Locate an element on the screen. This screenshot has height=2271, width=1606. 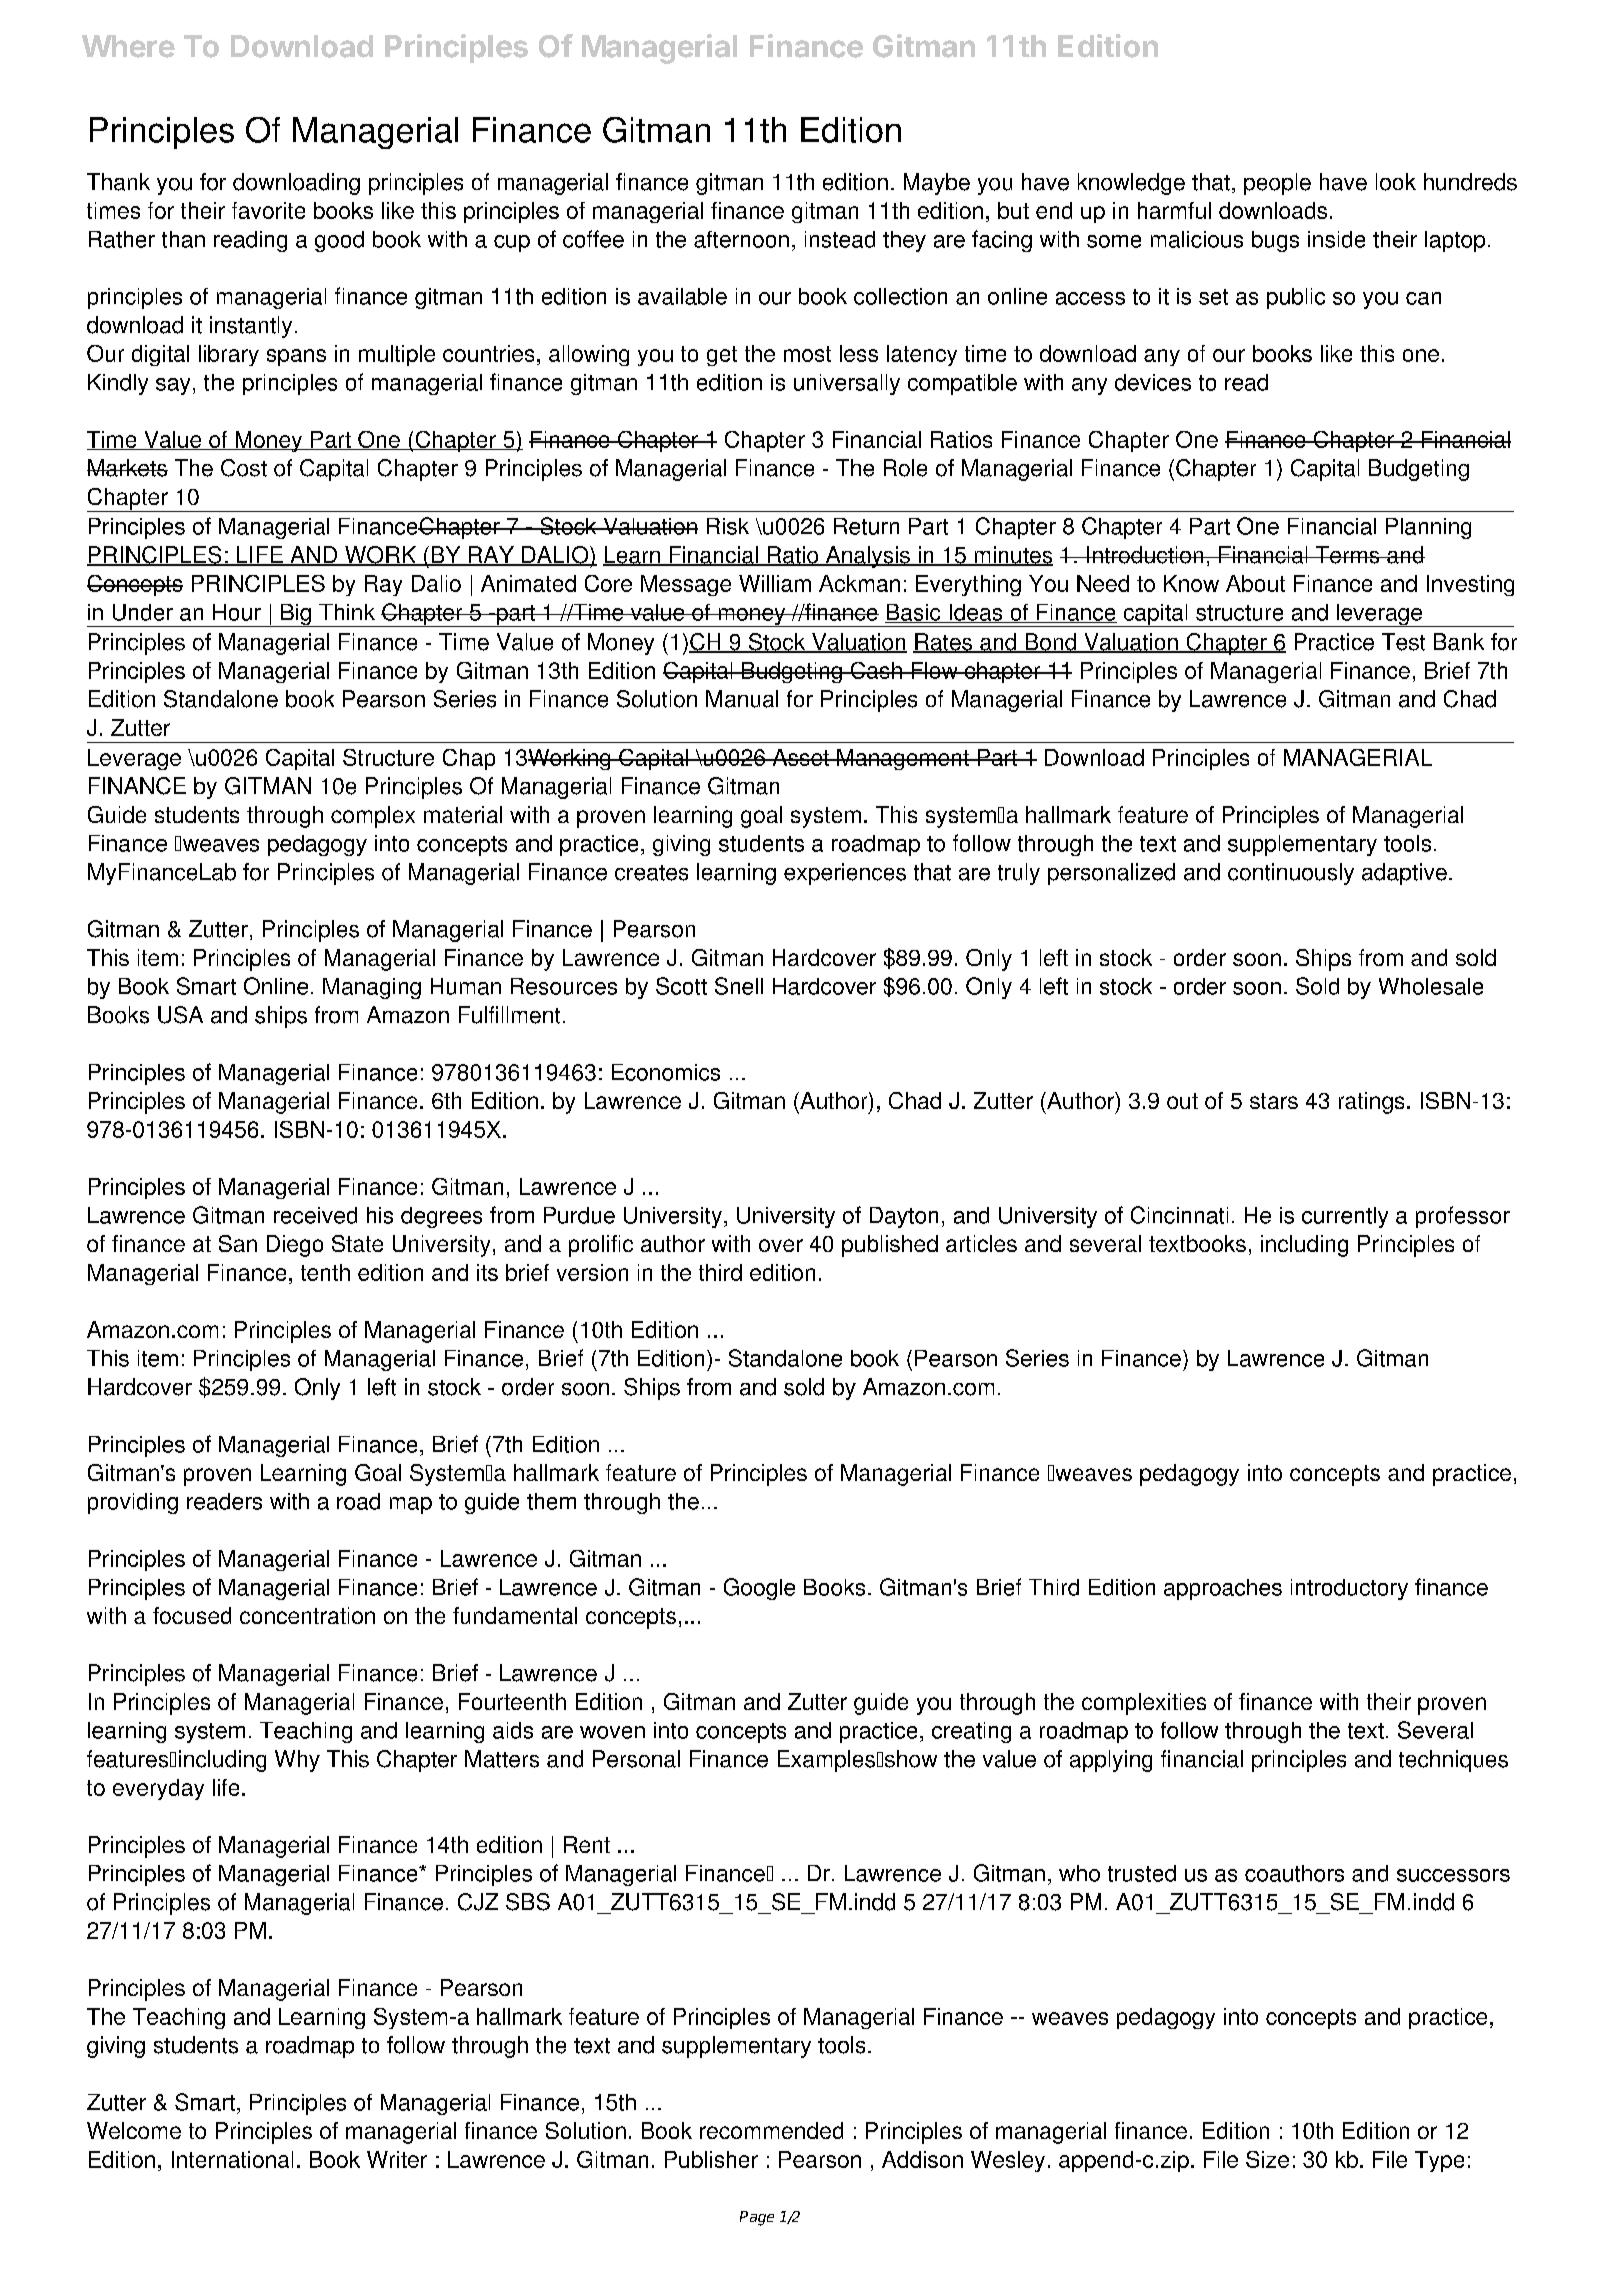
introductory is located at coordinates (1349, 1589).
